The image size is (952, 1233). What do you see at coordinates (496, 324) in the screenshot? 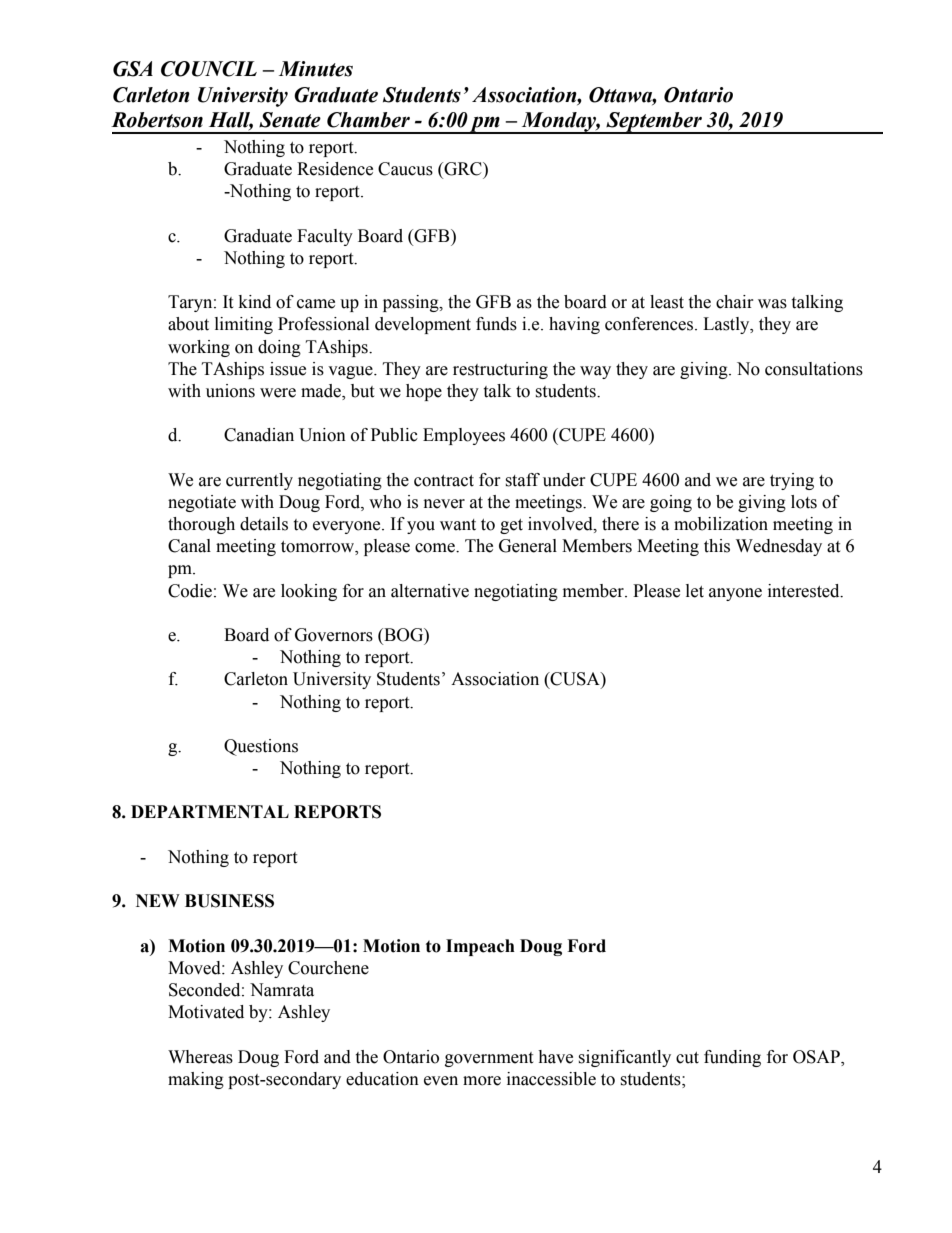
I see `funds` at bounding box center [496, 324].
